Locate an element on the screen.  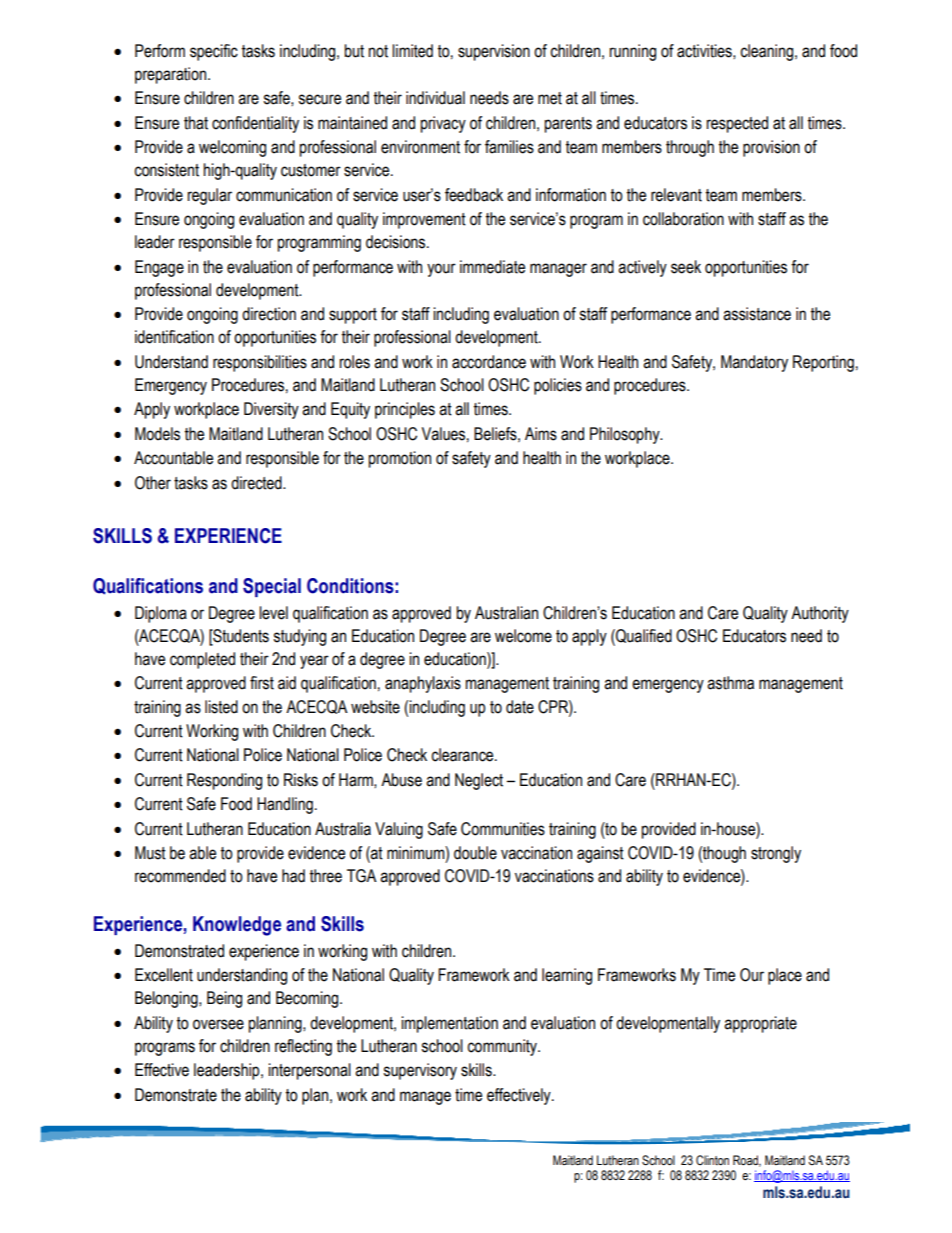
cleaning is located at coordinates (768, 52).
